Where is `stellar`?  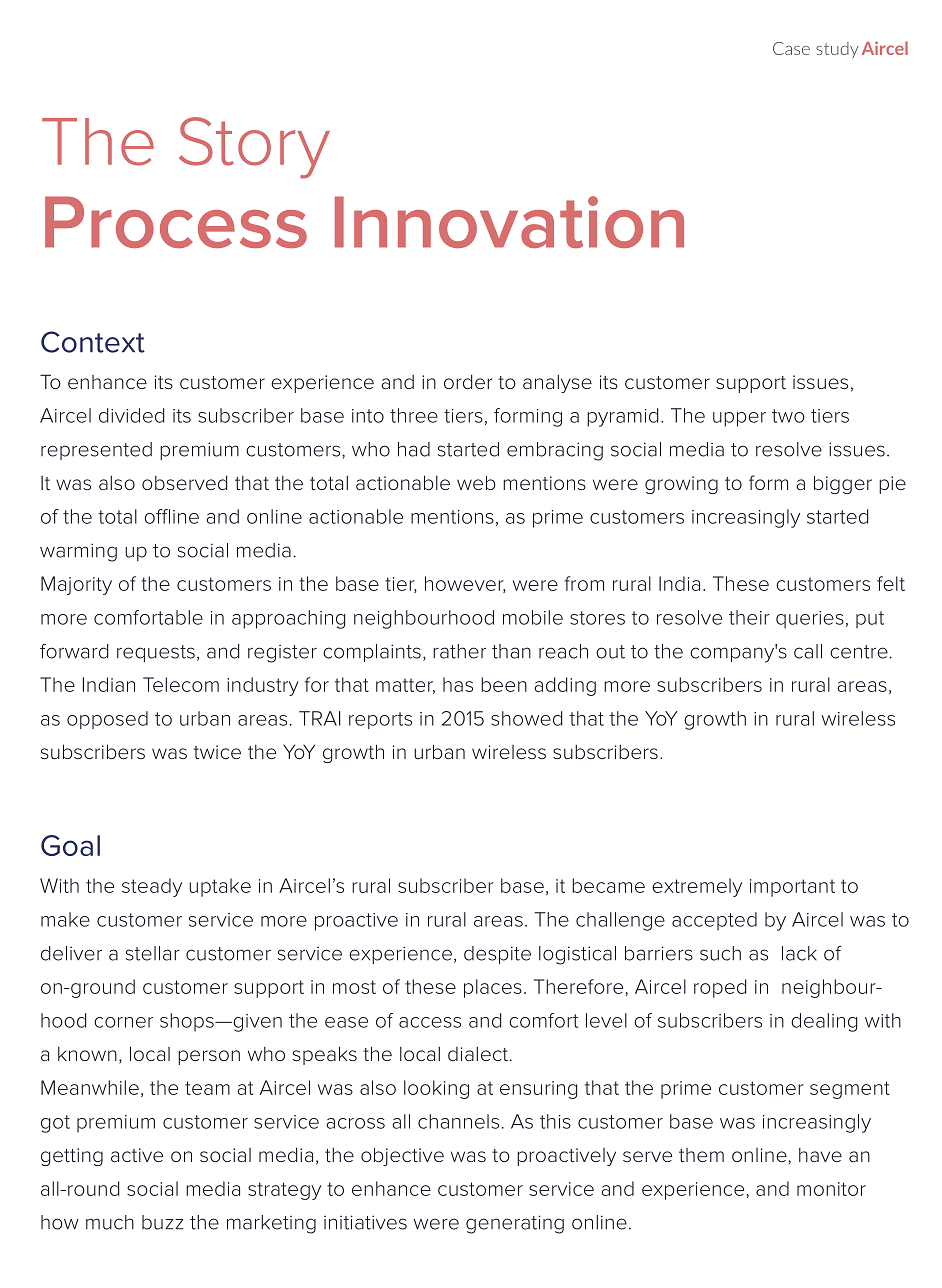
stellar is located at coordinates (153, 953).
